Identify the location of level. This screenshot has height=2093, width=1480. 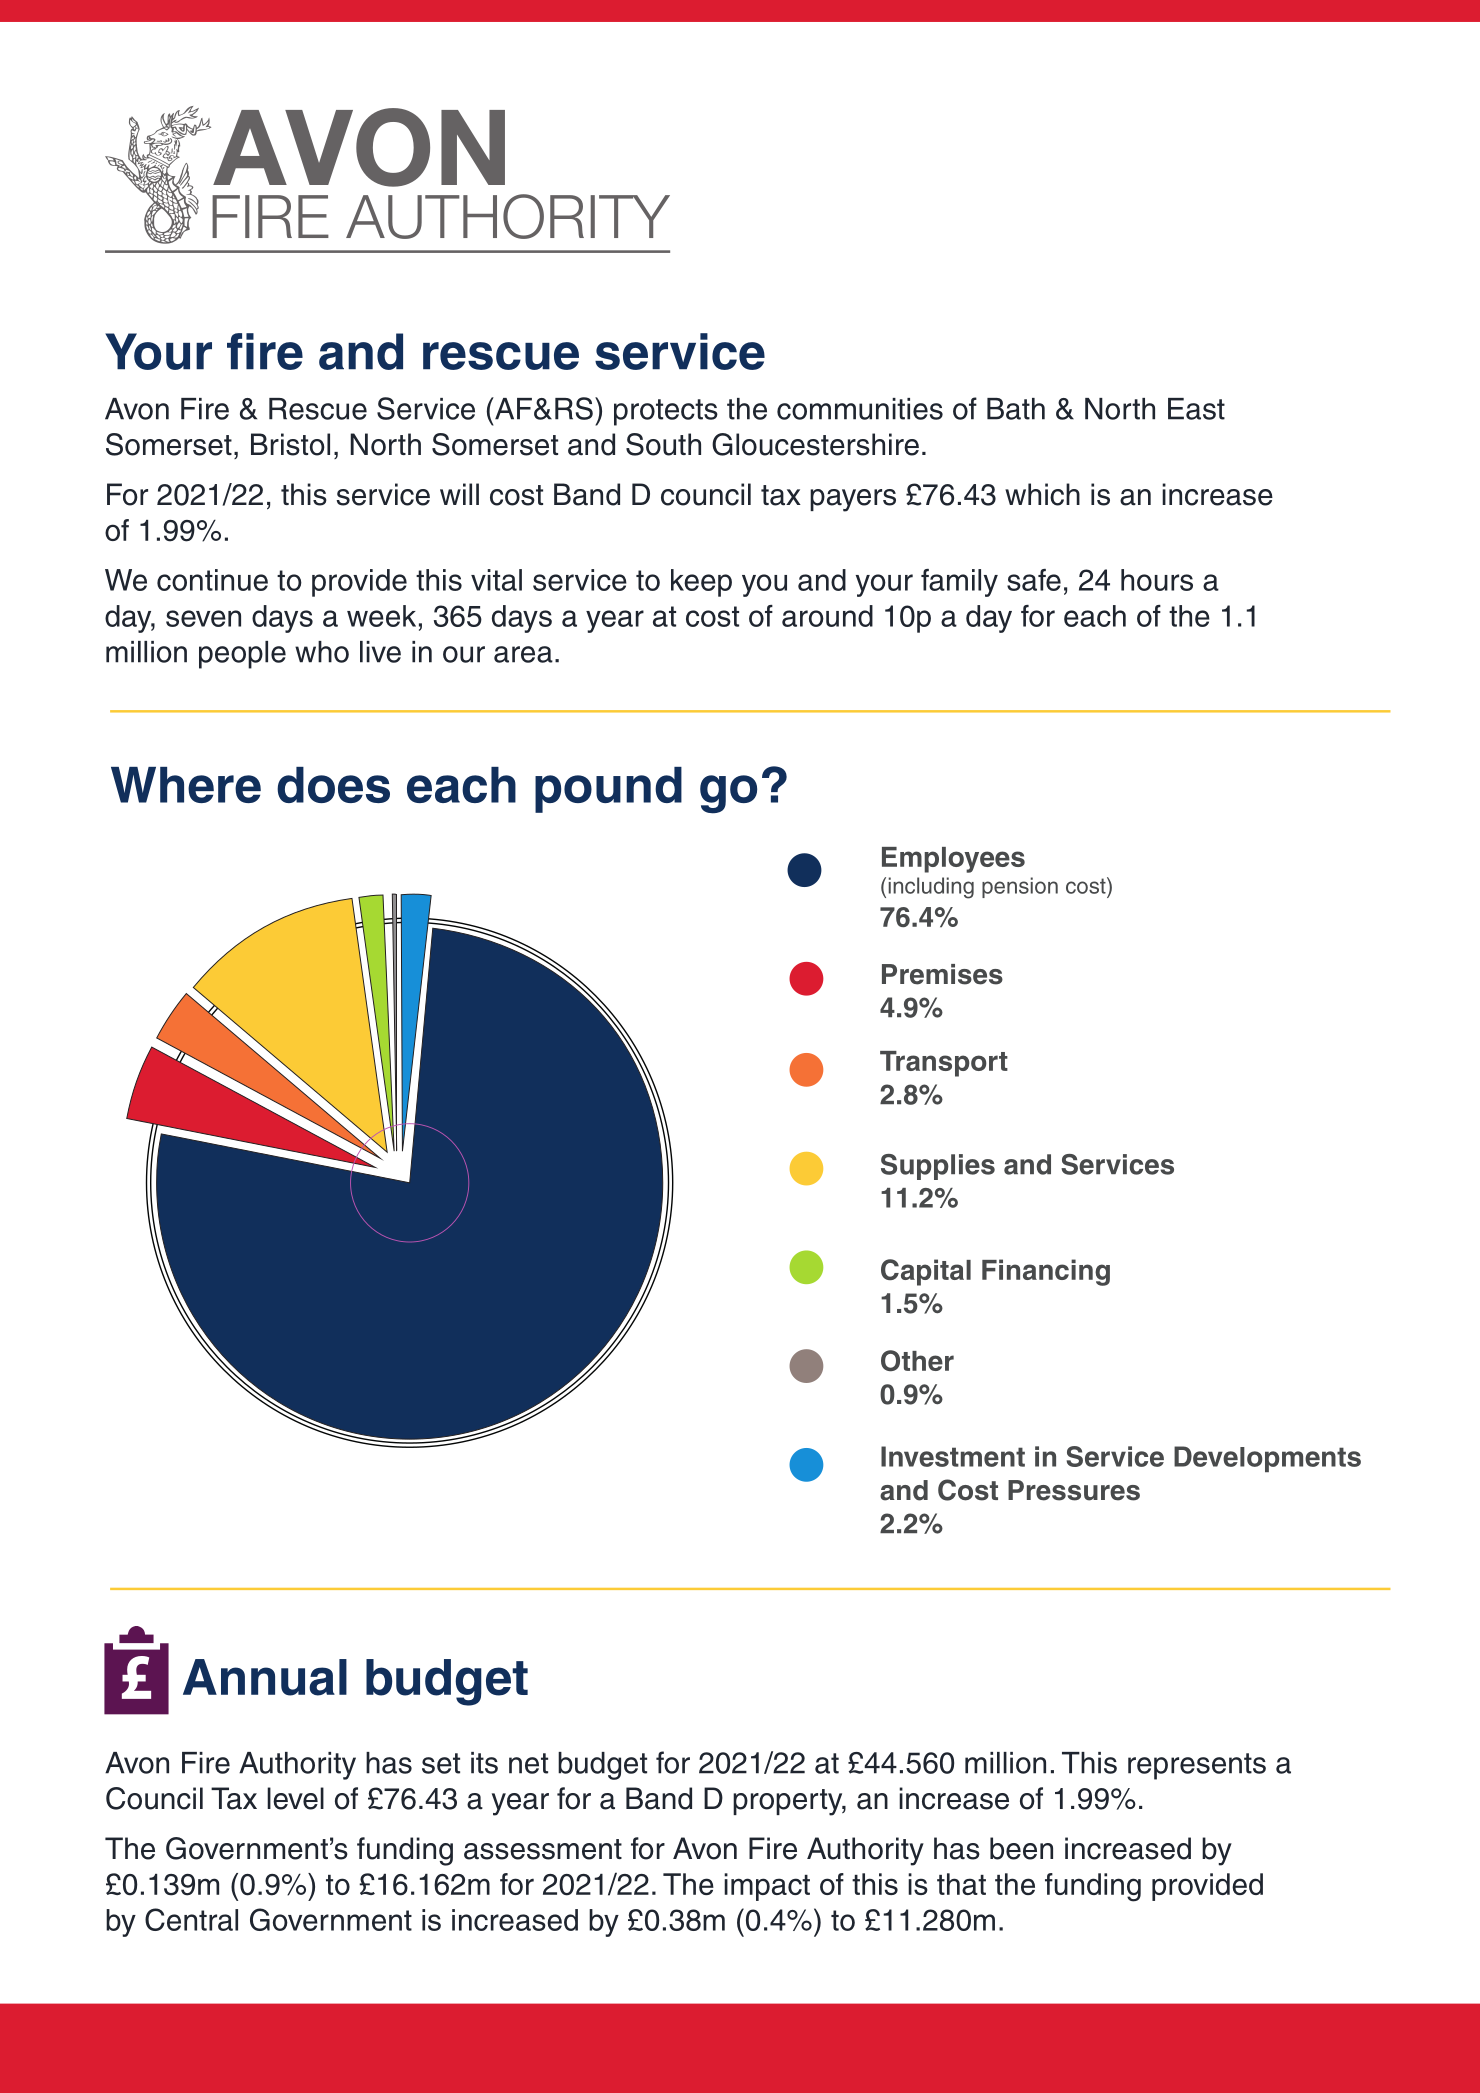
(295, 1798).
